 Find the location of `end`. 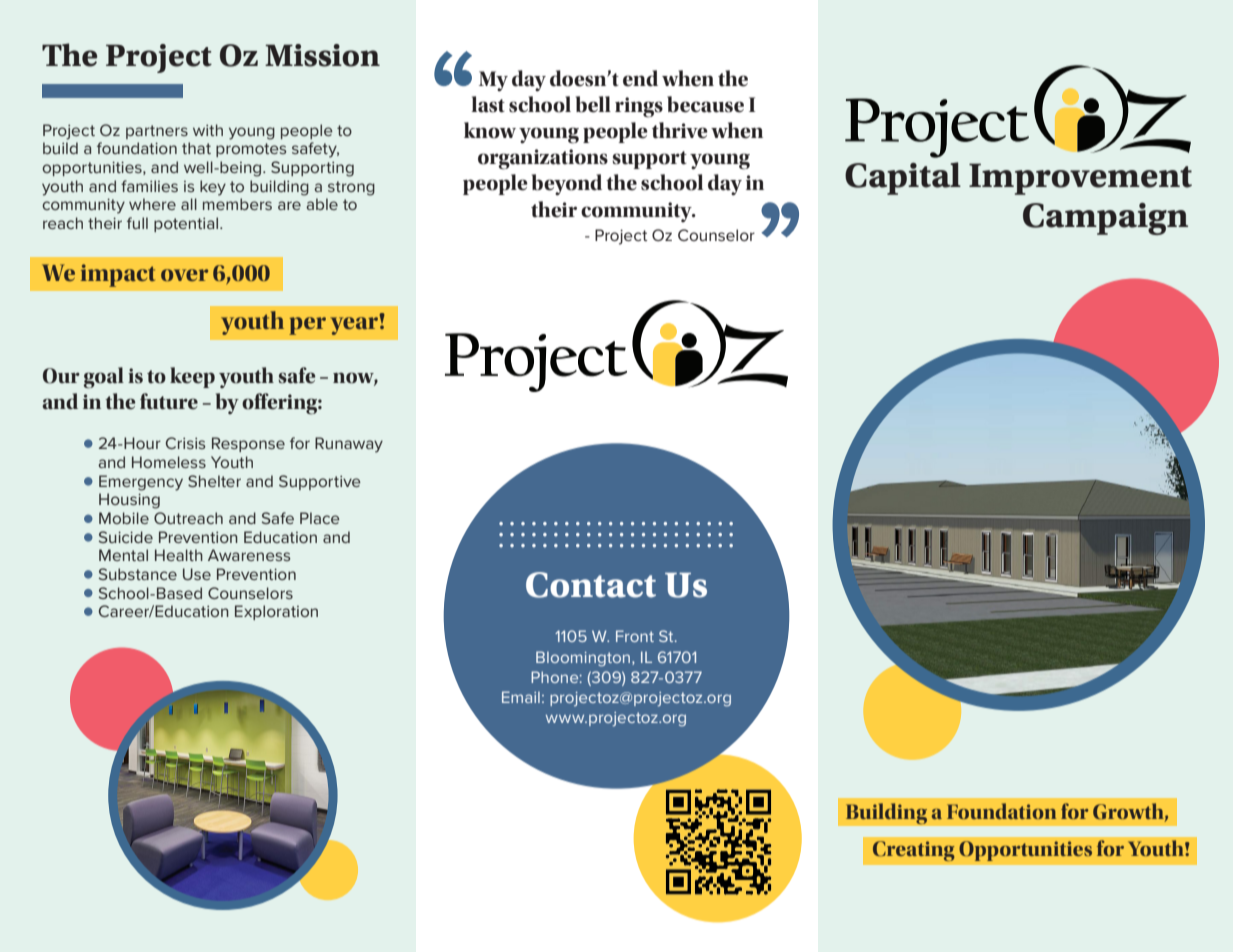

end is located at coordinates (640, 78).
